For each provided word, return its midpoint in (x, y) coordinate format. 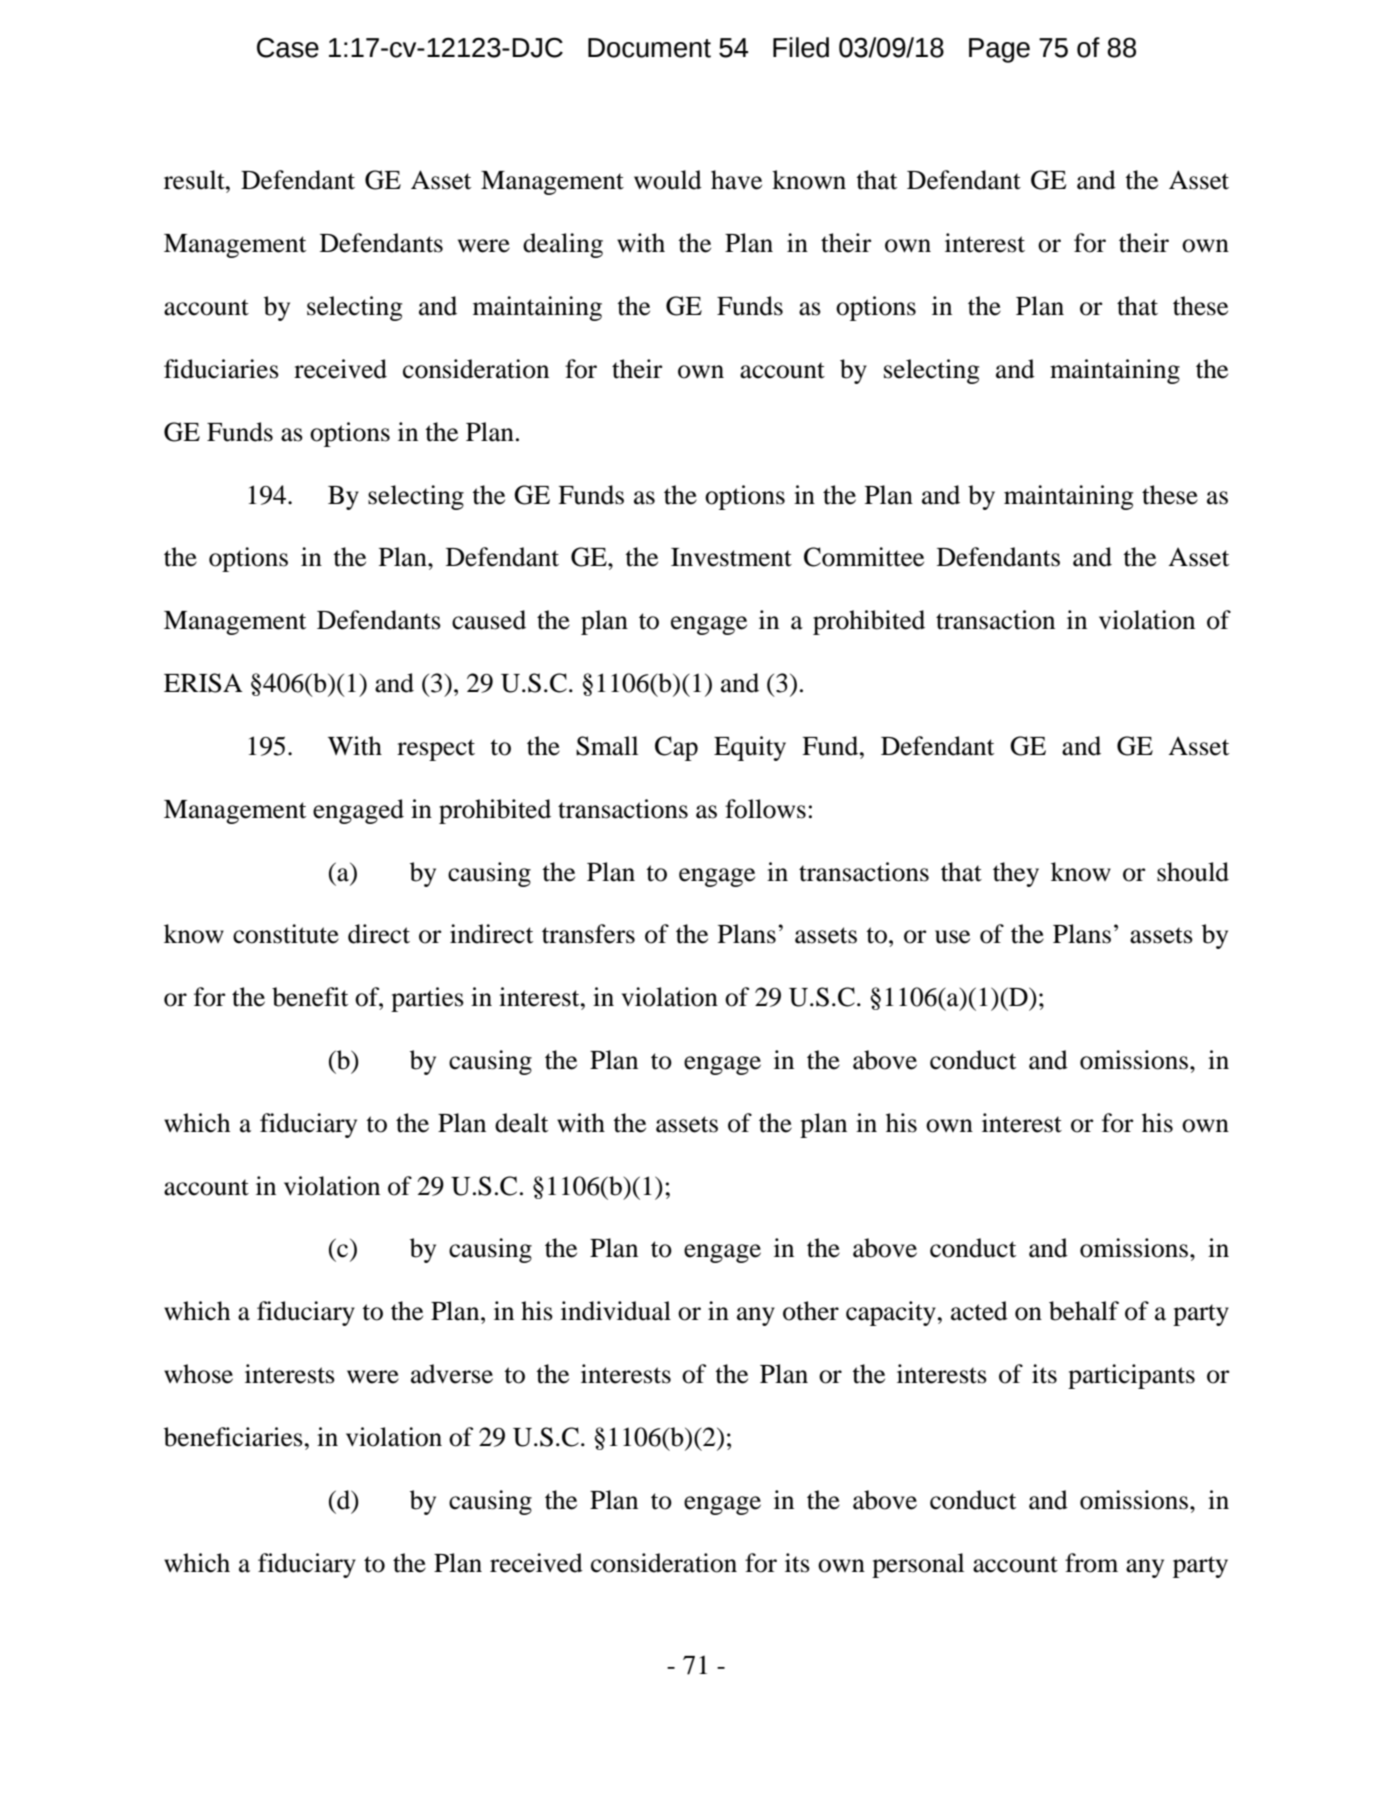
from (1091, 1563)
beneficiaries (233, 1437)
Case (288, 47)
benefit (310, 997)
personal (918, 1565)
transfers (588, 934)
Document (649, 48)
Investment (731, 557)
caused (489, 620)
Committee (864, 557)
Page (999, 50)
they (1016, 874)
